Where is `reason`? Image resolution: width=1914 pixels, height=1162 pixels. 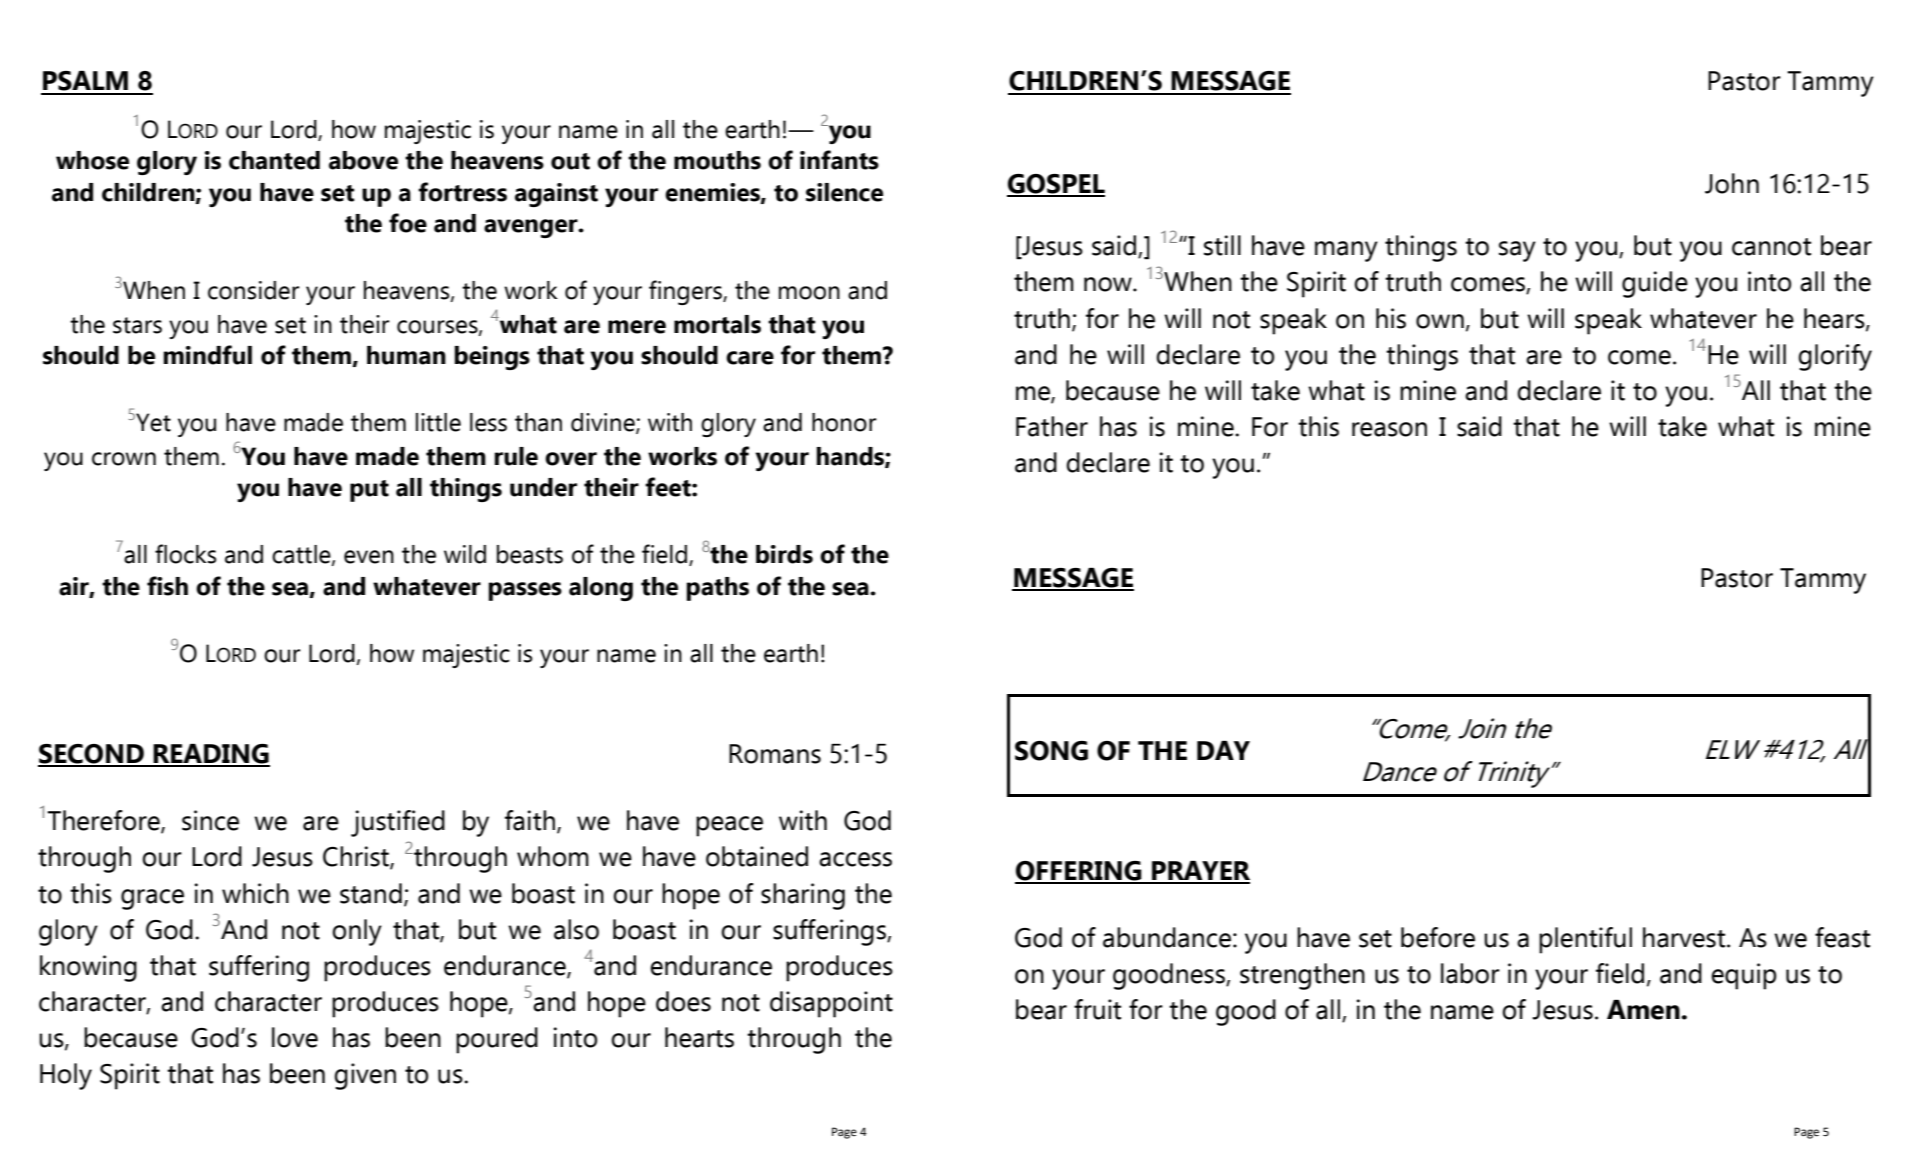 reason is located at coordinates (1389, 429).
